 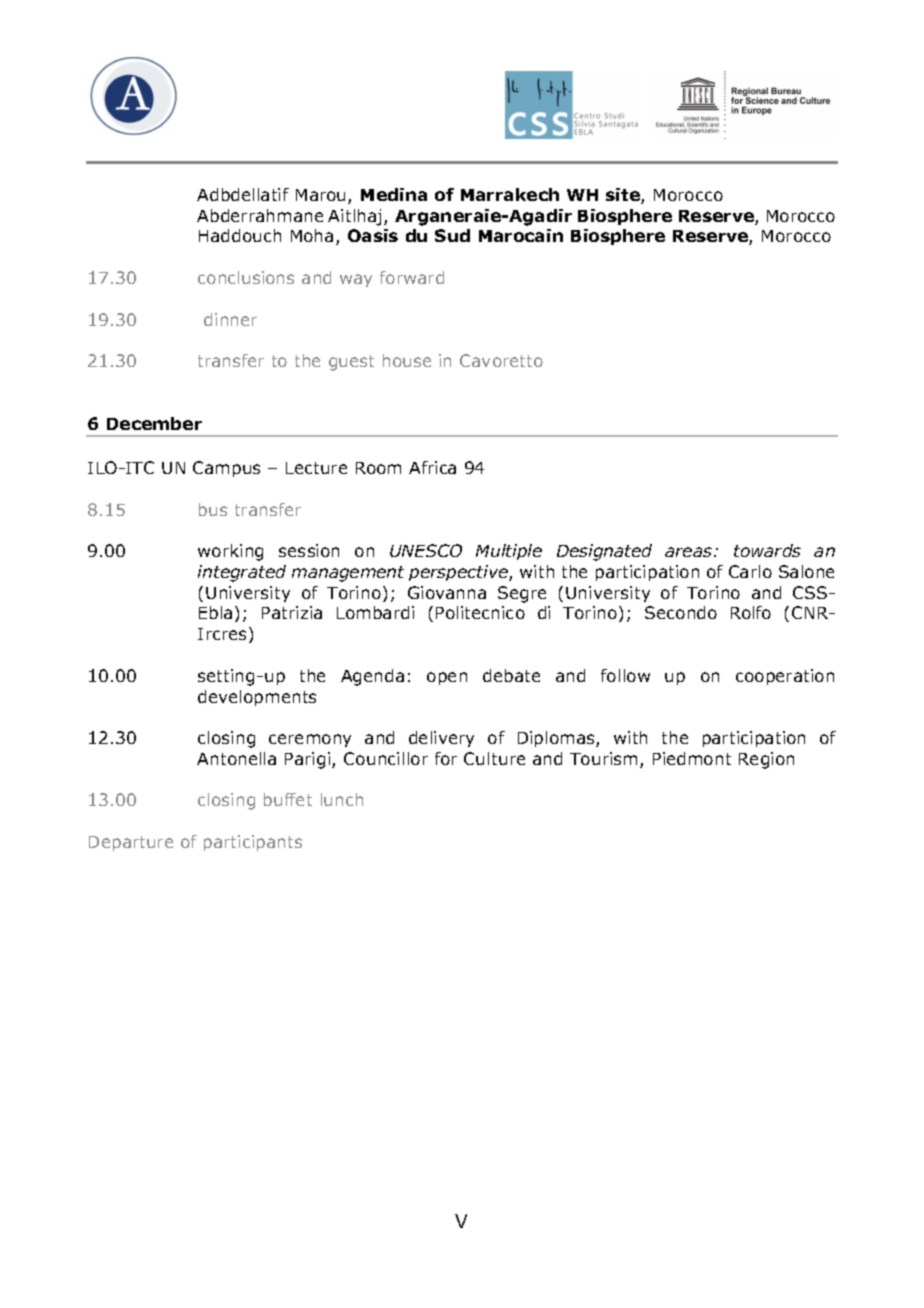 What do you see at coordinates (692, 758) in the screenshot?
I see `Piedmont` at bounding box center [692, 758].
